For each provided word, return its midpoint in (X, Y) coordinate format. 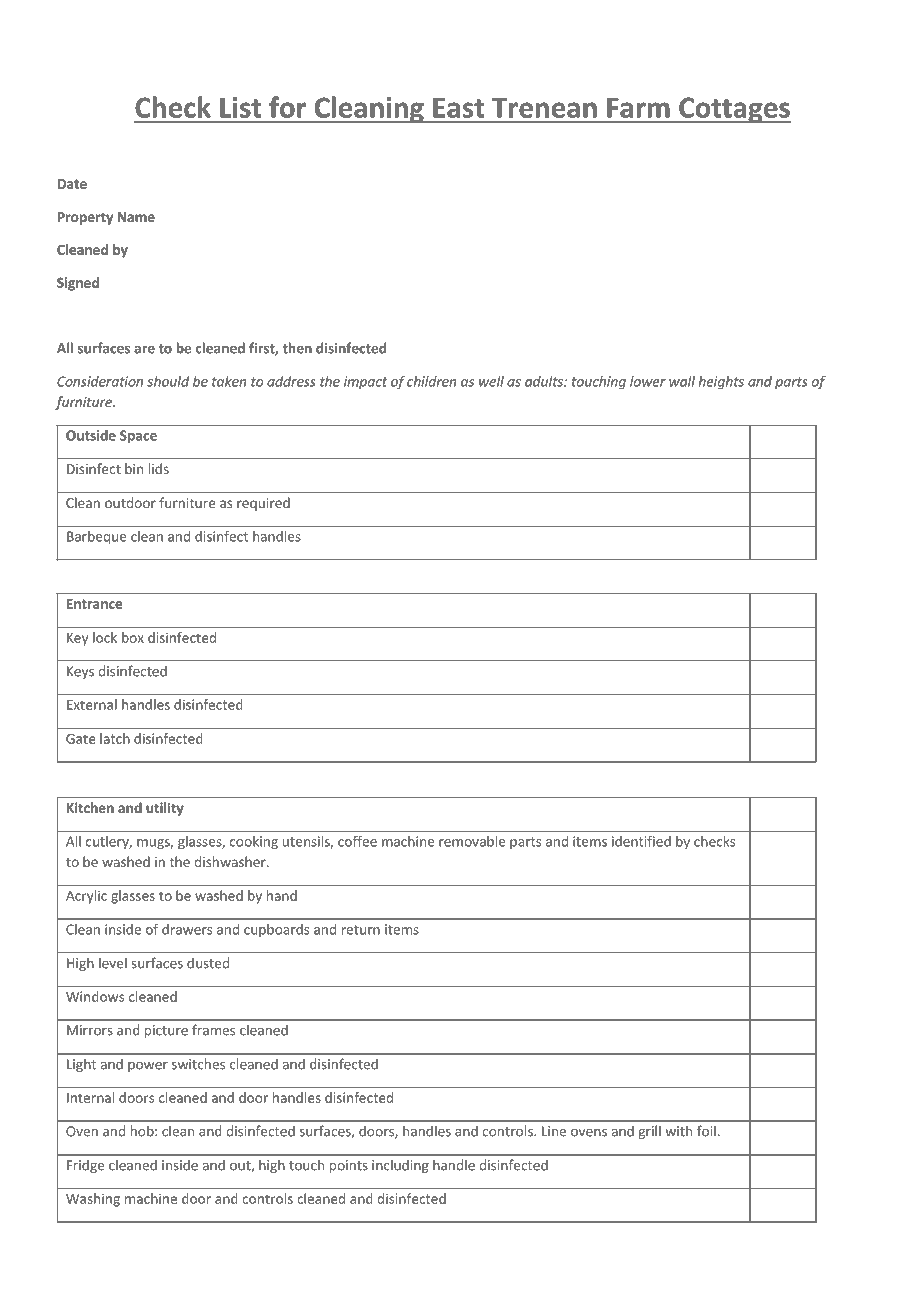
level (113, 963)
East (458, 108)
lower (648, 381)
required (263, 504)
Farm (638, 108)
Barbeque (97, 538)
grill (649, 1132)
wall (682, 381)
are (144, 349)
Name (136, 217)
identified (641, 841)
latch (115, 738)
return (361, 930)
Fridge (85, 1166)
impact (365, 383)
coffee (357, 841)
